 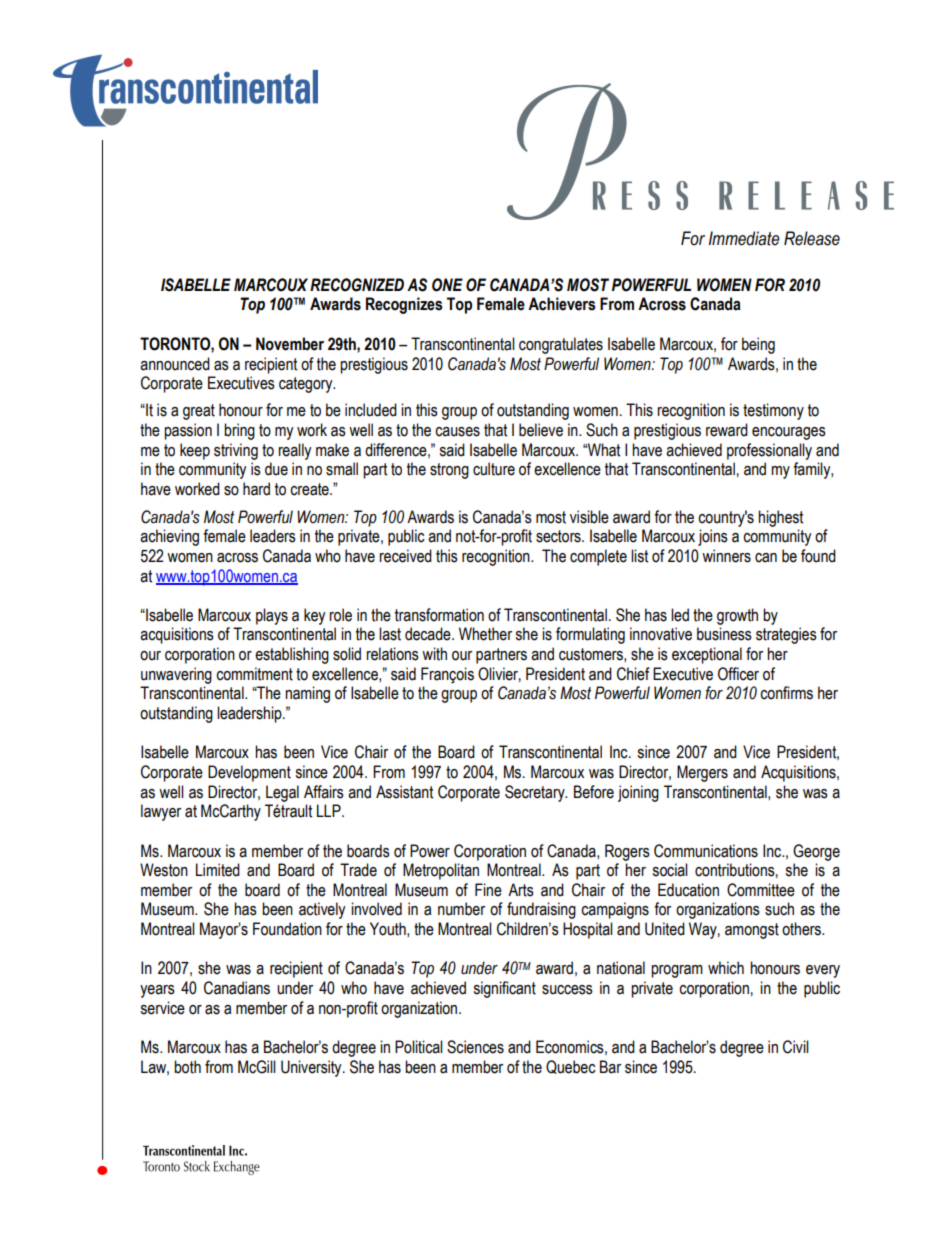 What do you see at coordinates (218, 870) in the document?
I see `Limited` at bounding box center [218, 870].
